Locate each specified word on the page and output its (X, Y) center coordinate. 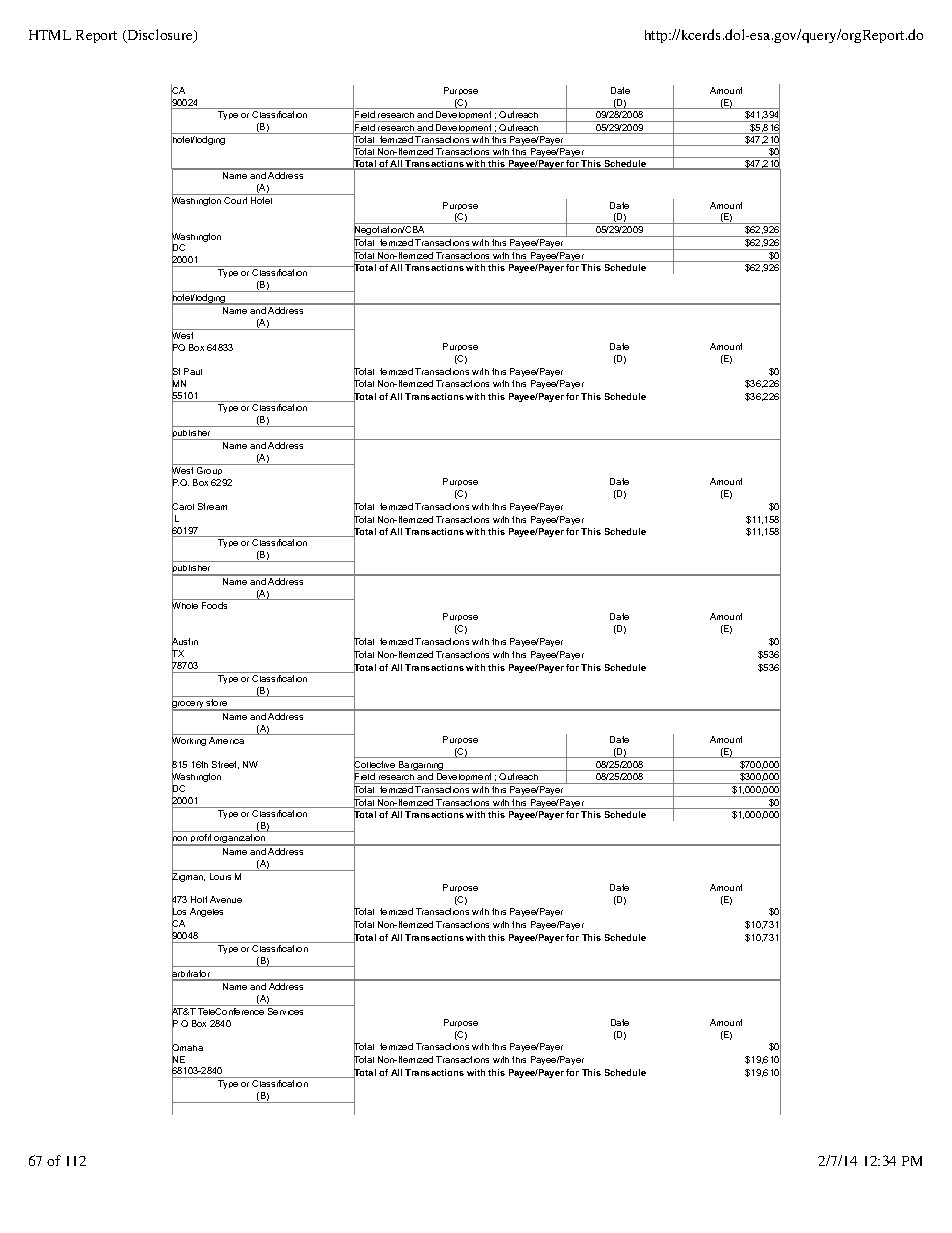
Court (235, 200)
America (226, 740)
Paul (193, 371)
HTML (50, 35)
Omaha (187, 1048)
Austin (185, 642)
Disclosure (160, 36)
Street (225, 765)
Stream (212, 506)
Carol (183, 507)
